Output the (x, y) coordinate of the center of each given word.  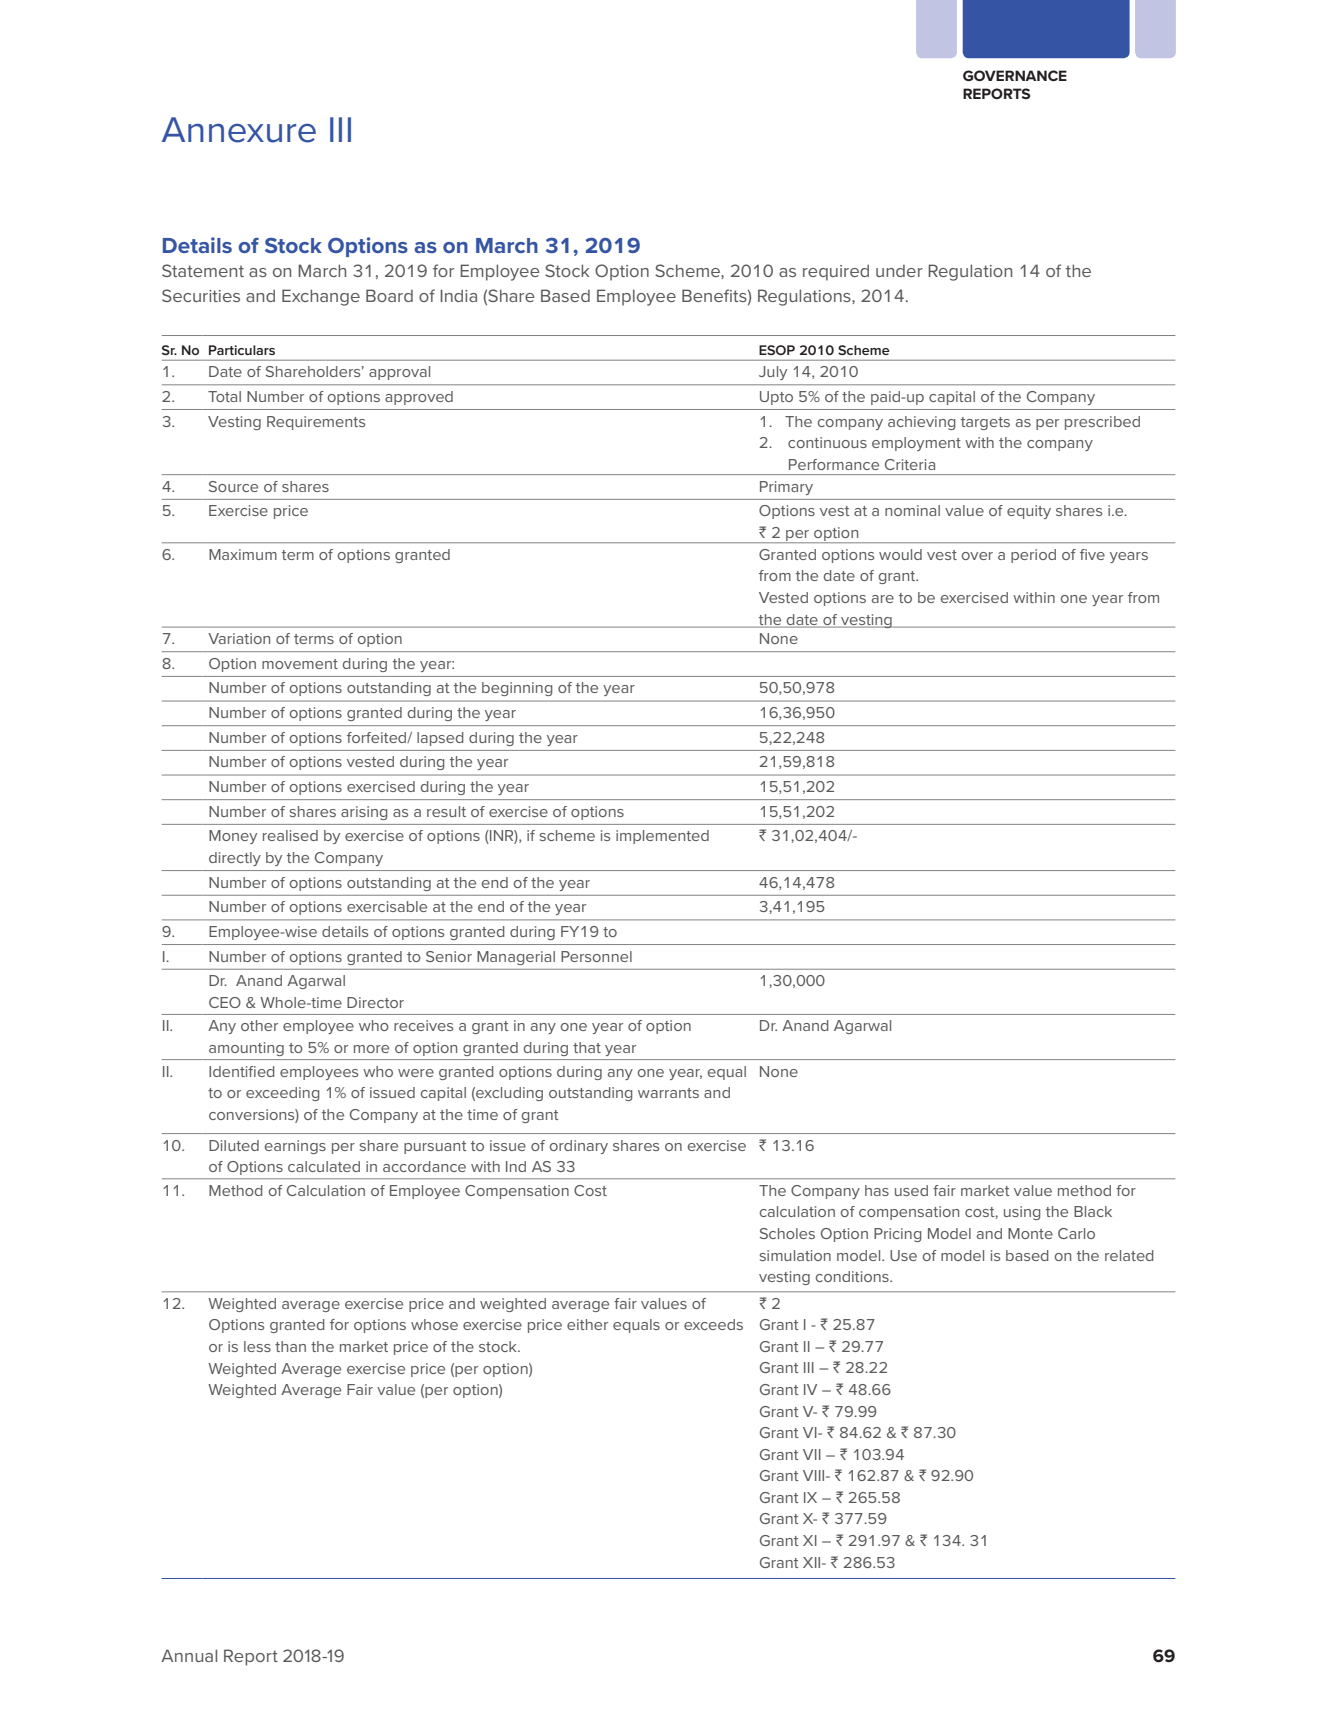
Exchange (321, 297)
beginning (517, 689)
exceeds (713, 1324)
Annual (189, 1655)
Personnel (596, 956)
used (911, 1190)
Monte (1030, 1233)
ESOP (777, 350)
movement (300, 664)
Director (375, 1002)
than (290, 1346)
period (1033, 556)
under (899, 271)
